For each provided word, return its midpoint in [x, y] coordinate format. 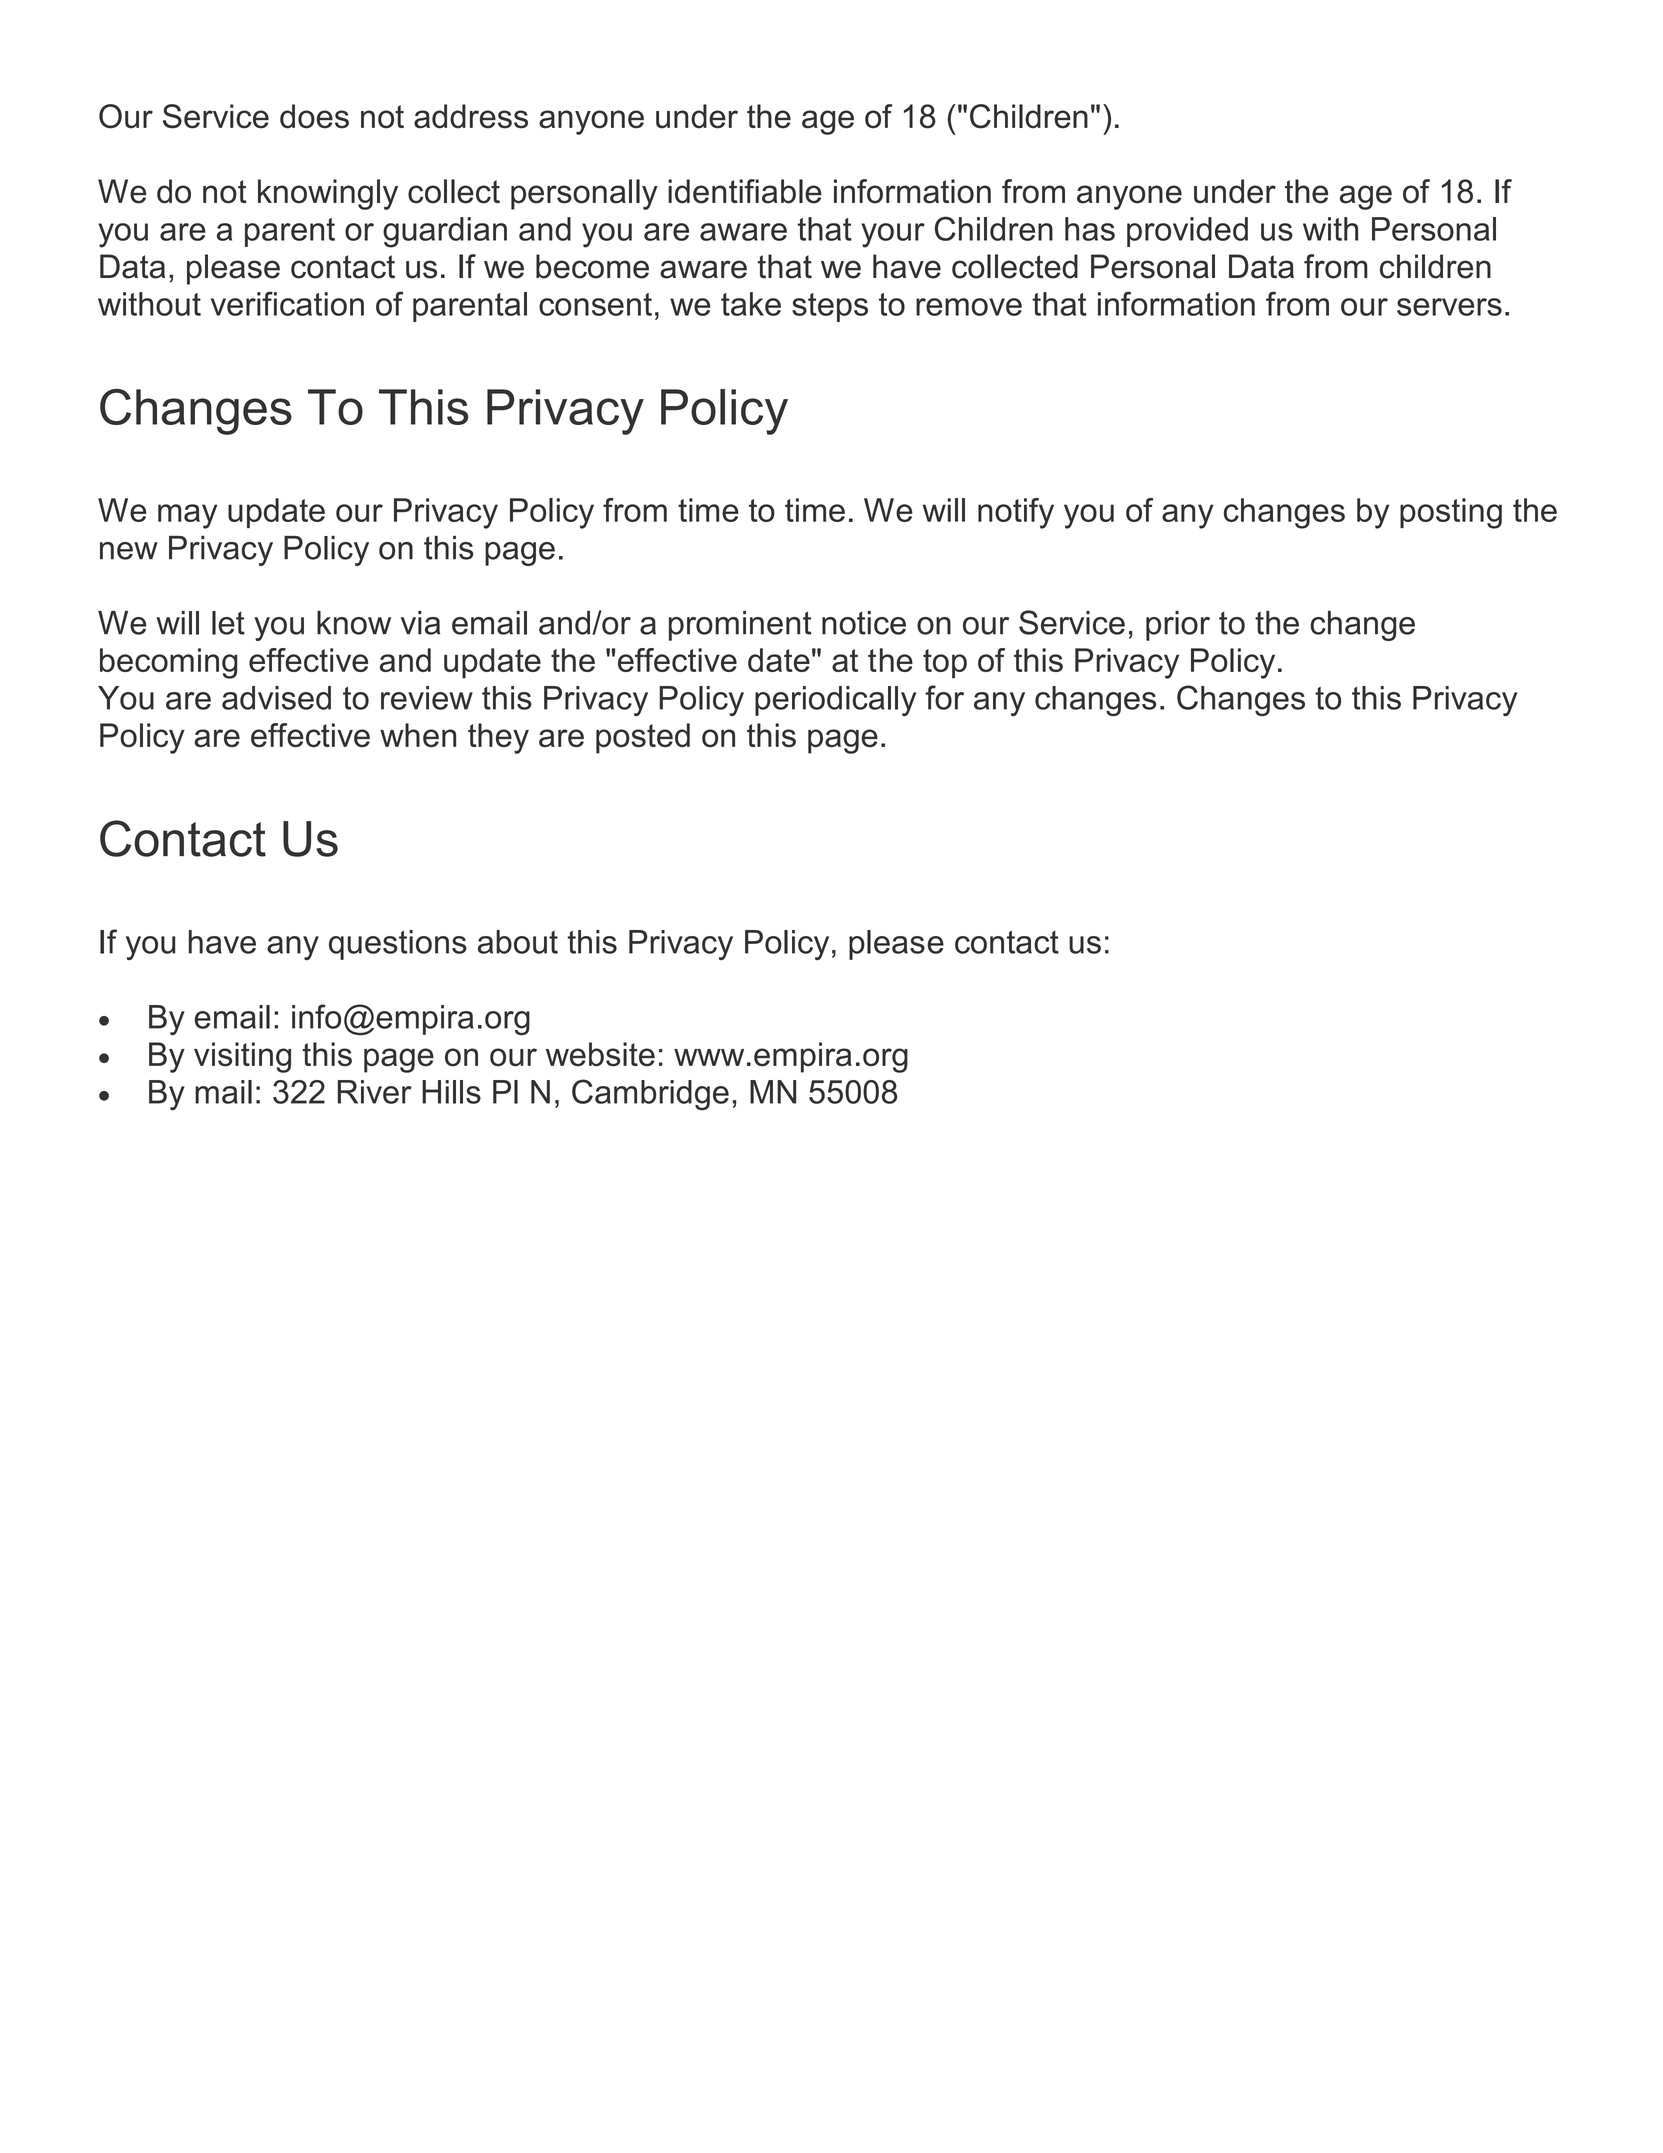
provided [1187, 232]
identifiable [745, 191]
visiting [242, 1057]
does [314, 116]
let [228, 623]
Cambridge [650, 1095]
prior [1178, 626]
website [600, 1054]
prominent [740, 626]
